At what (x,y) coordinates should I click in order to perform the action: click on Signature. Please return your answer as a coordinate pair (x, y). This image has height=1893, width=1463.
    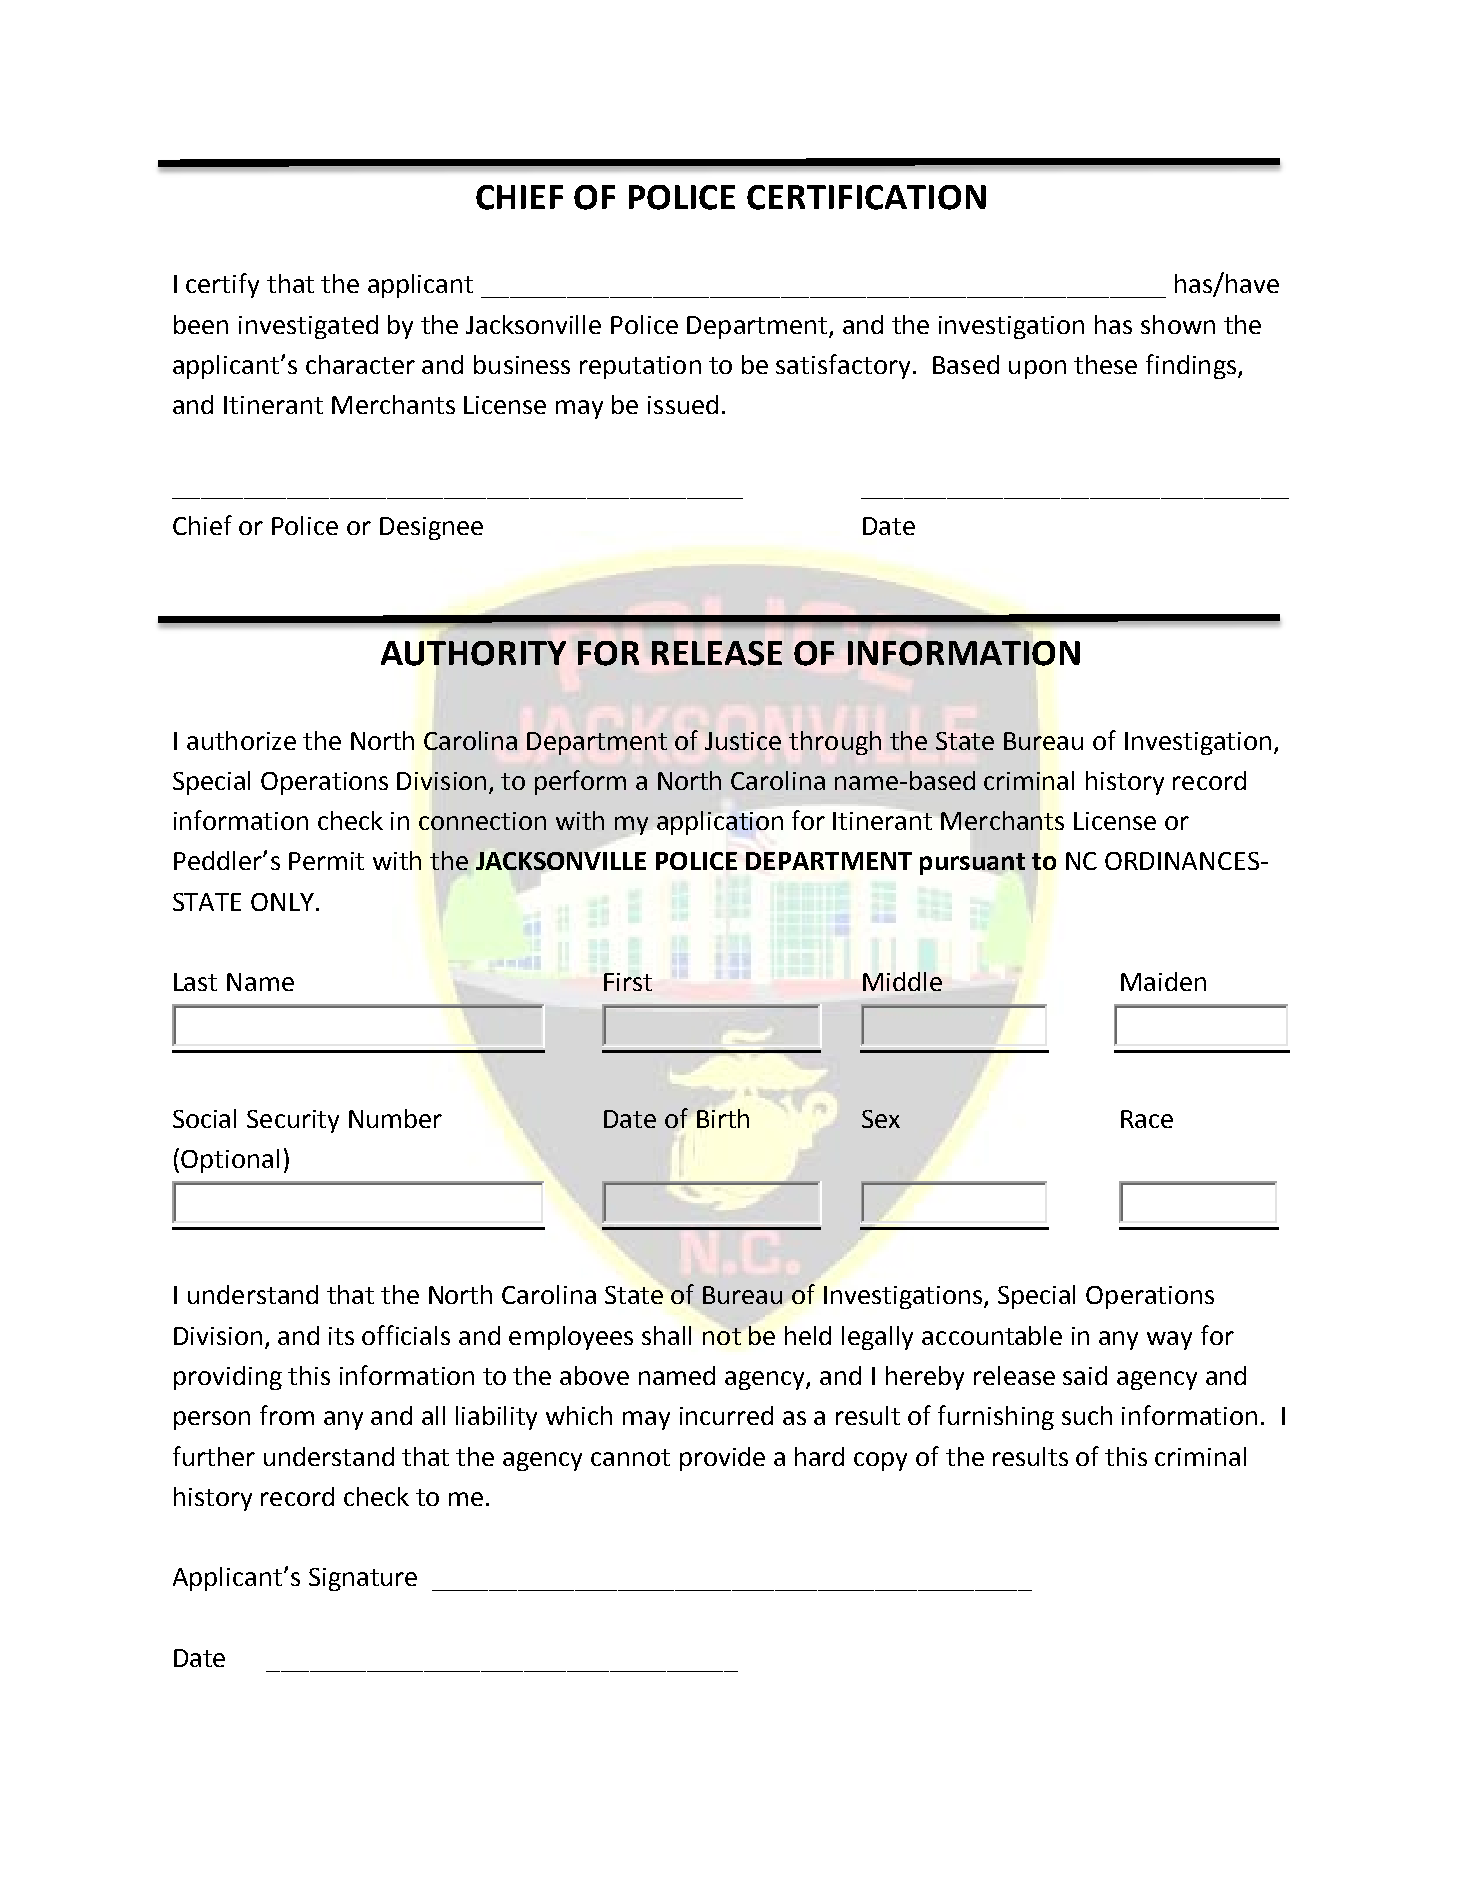
    Looking at the image, I should click on (363, 1579).
